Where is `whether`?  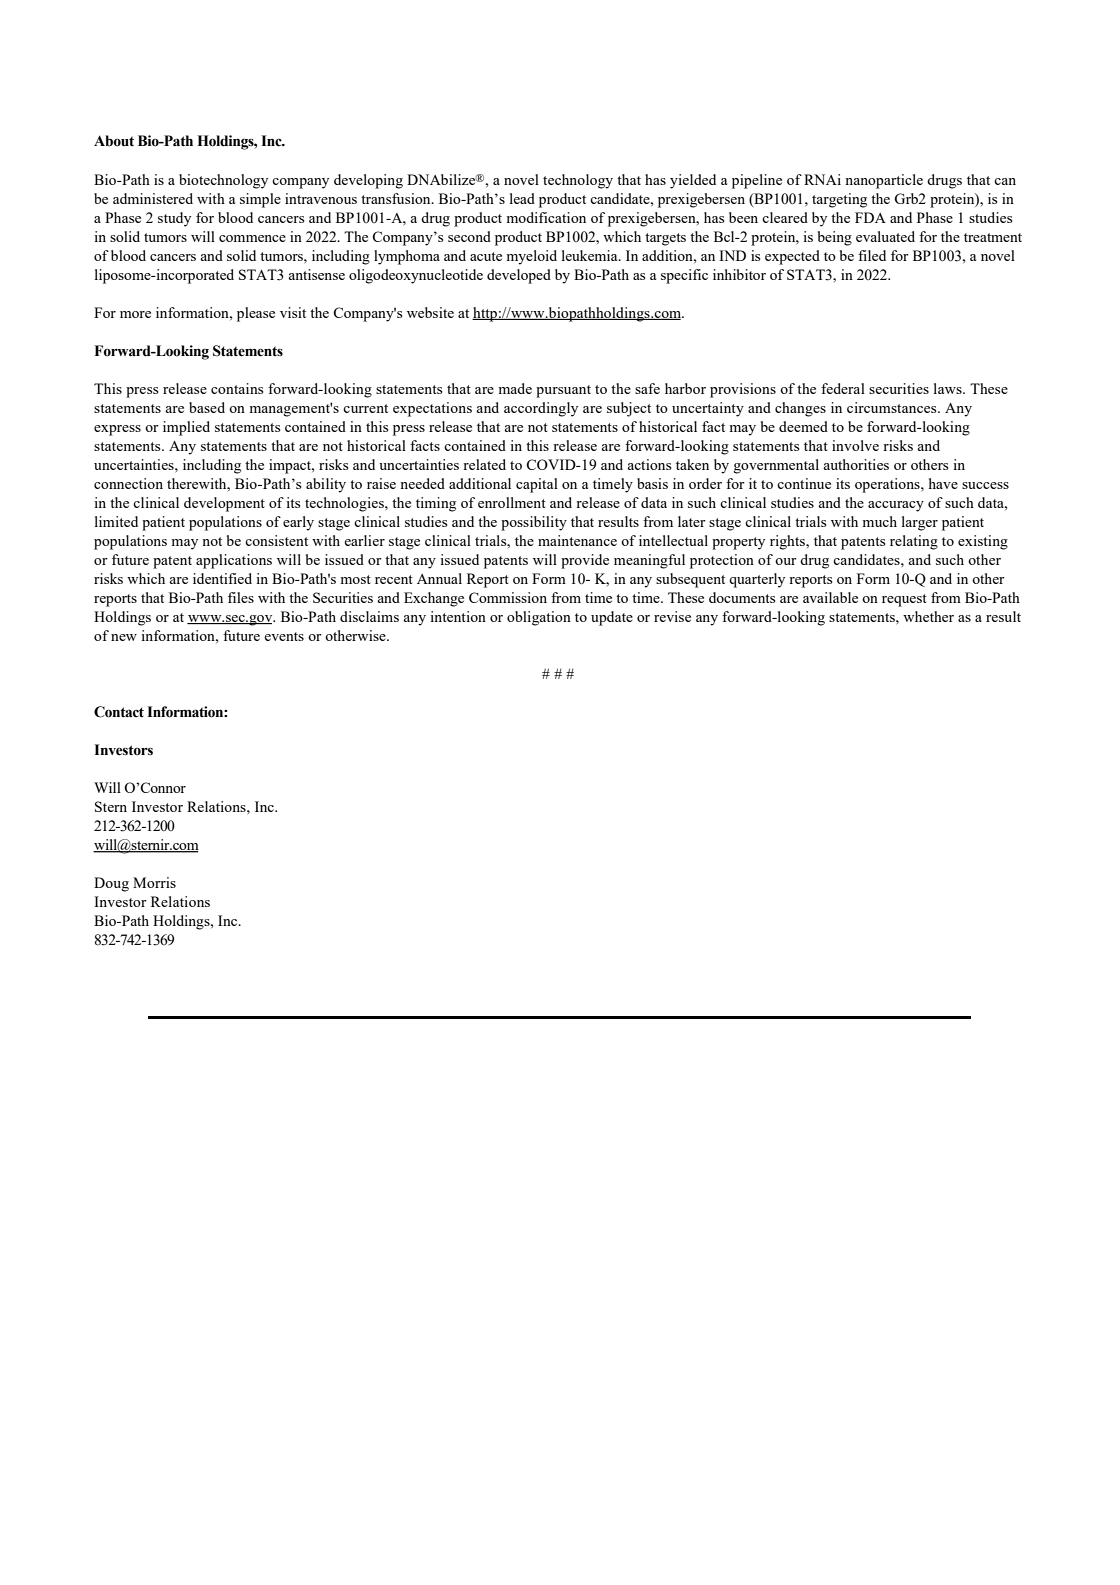 whether is located at coordinates (928, 616).
